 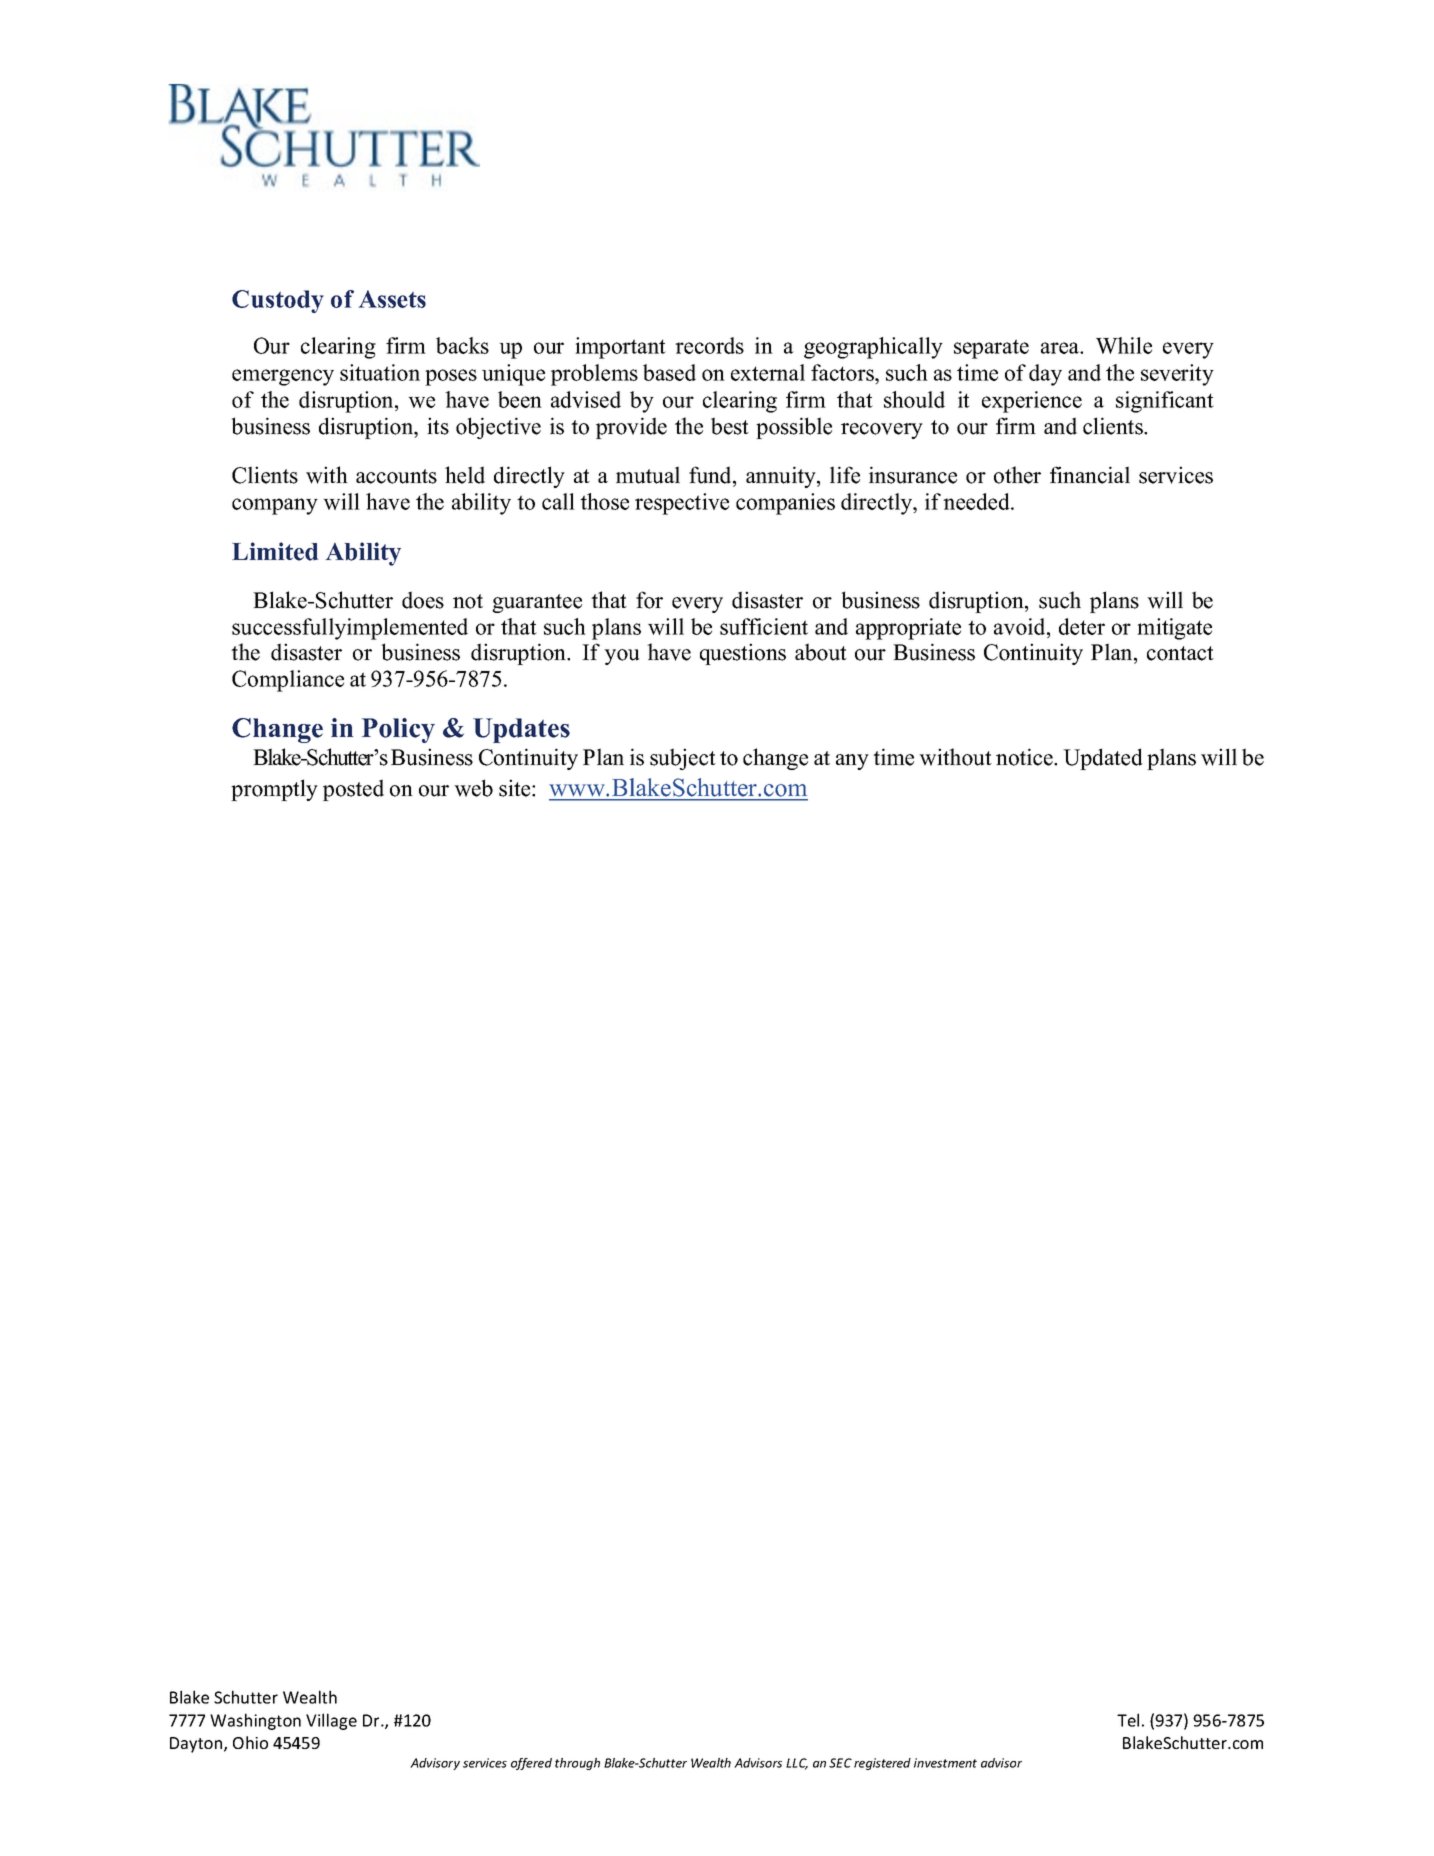 What do you see at coordinates (1102, 759) in the screenshot?
I see `Updated` at bounding box center [1102, 759].
